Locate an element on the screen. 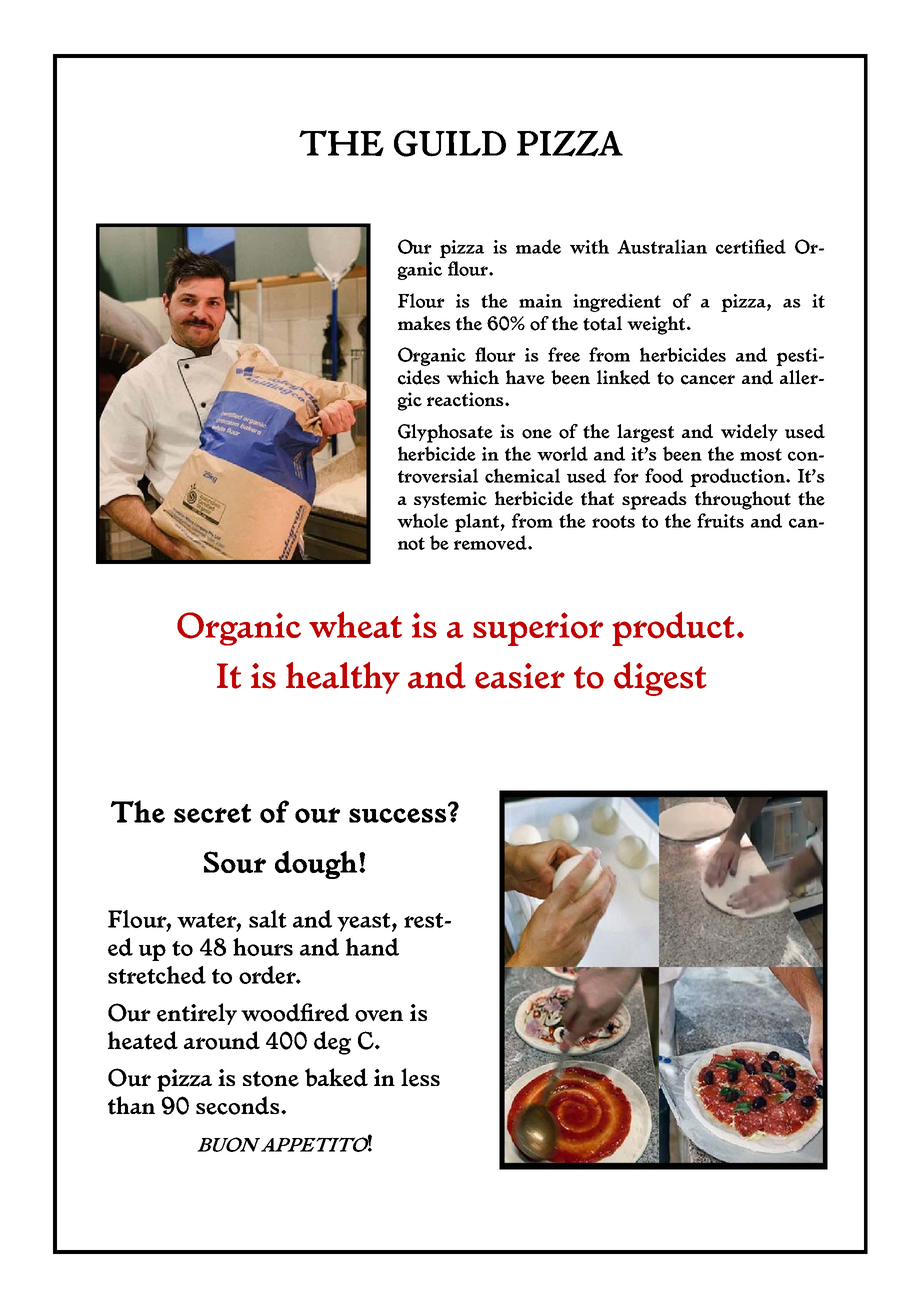 The image size is (924, 1308). wheat is located at coordinates (355, 624).
